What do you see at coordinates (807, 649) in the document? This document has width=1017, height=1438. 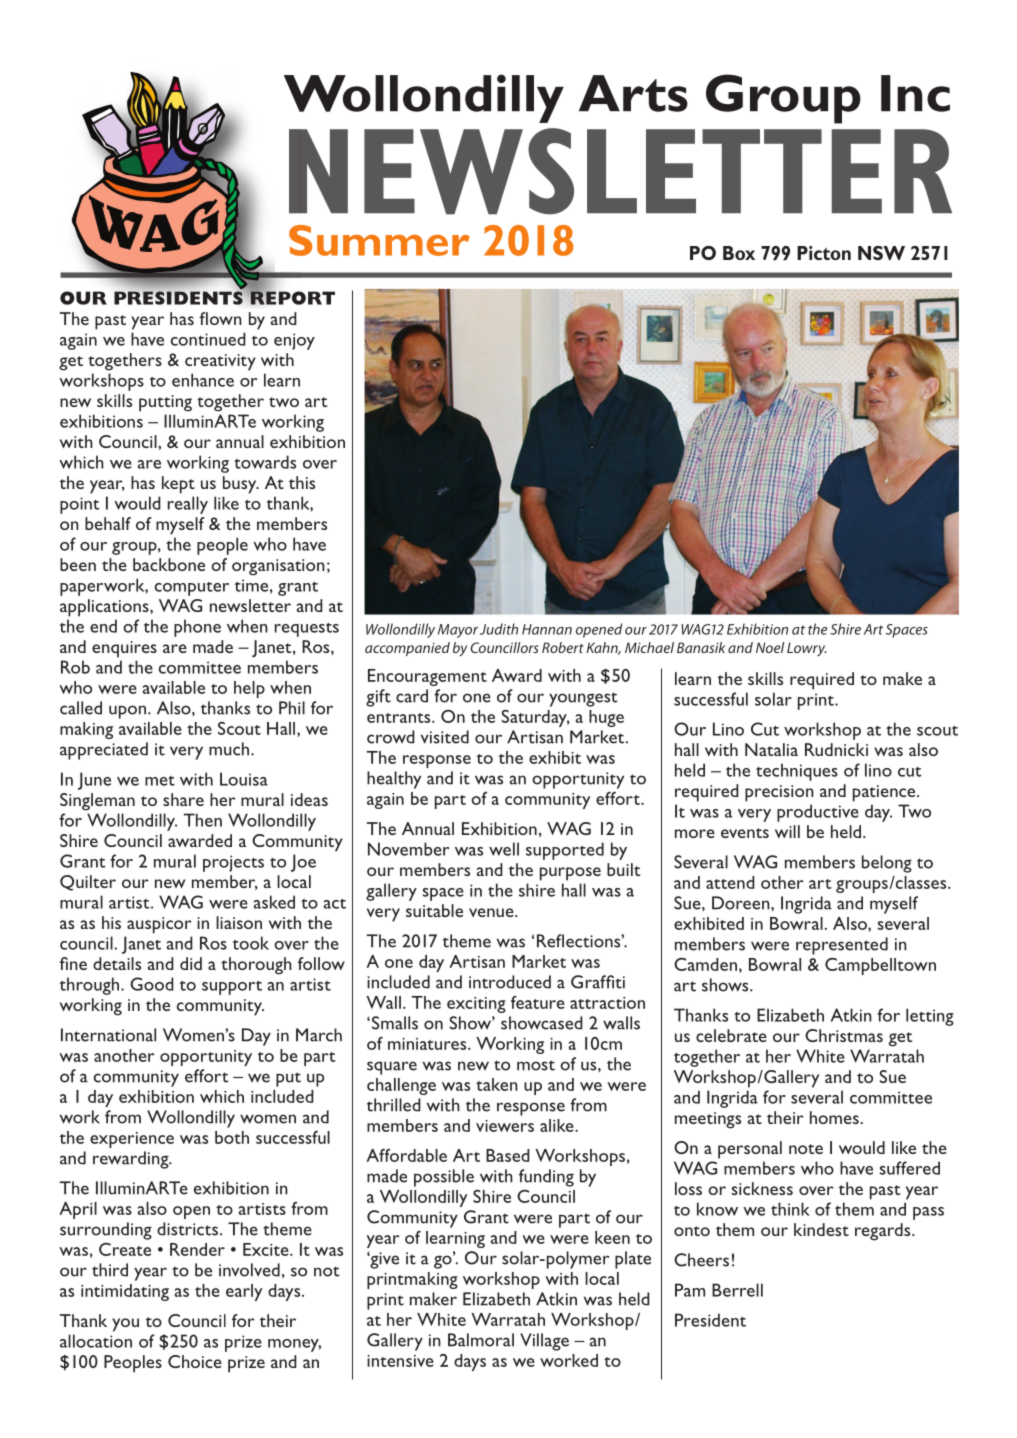 I see `Lowry` at bounding box center [807, 649].
